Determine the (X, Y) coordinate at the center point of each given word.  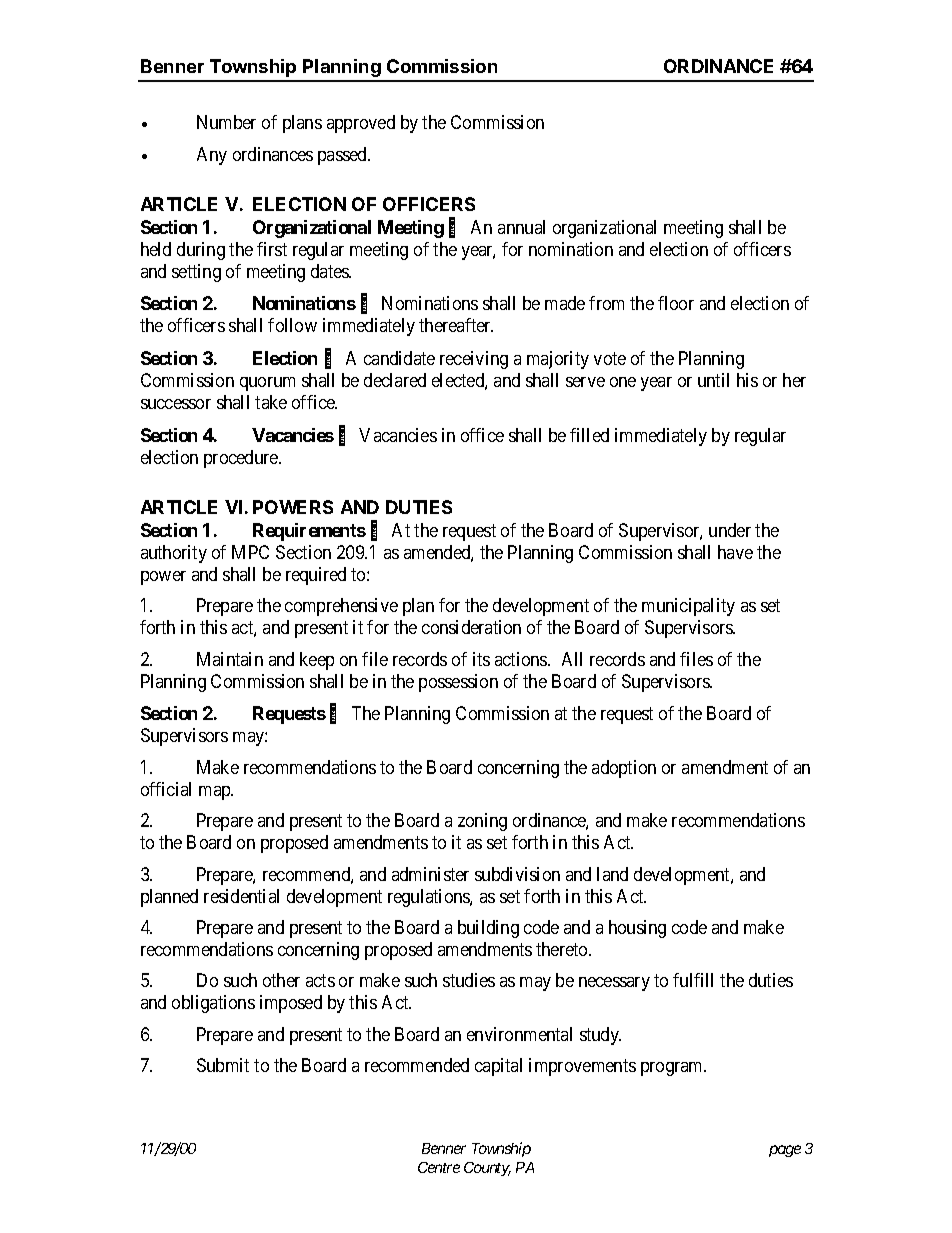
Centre (439, 1167)
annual (521, 227)
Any (212, 156)
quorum (267, 384)
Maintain (230, 659)
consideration (471, 627)
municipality (688, 607)
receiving (474, 360)
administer (430, 874)
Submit (223, 1065)
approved (361, 124)
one (623, 382)
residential (241, 896)
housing (637, 929)
